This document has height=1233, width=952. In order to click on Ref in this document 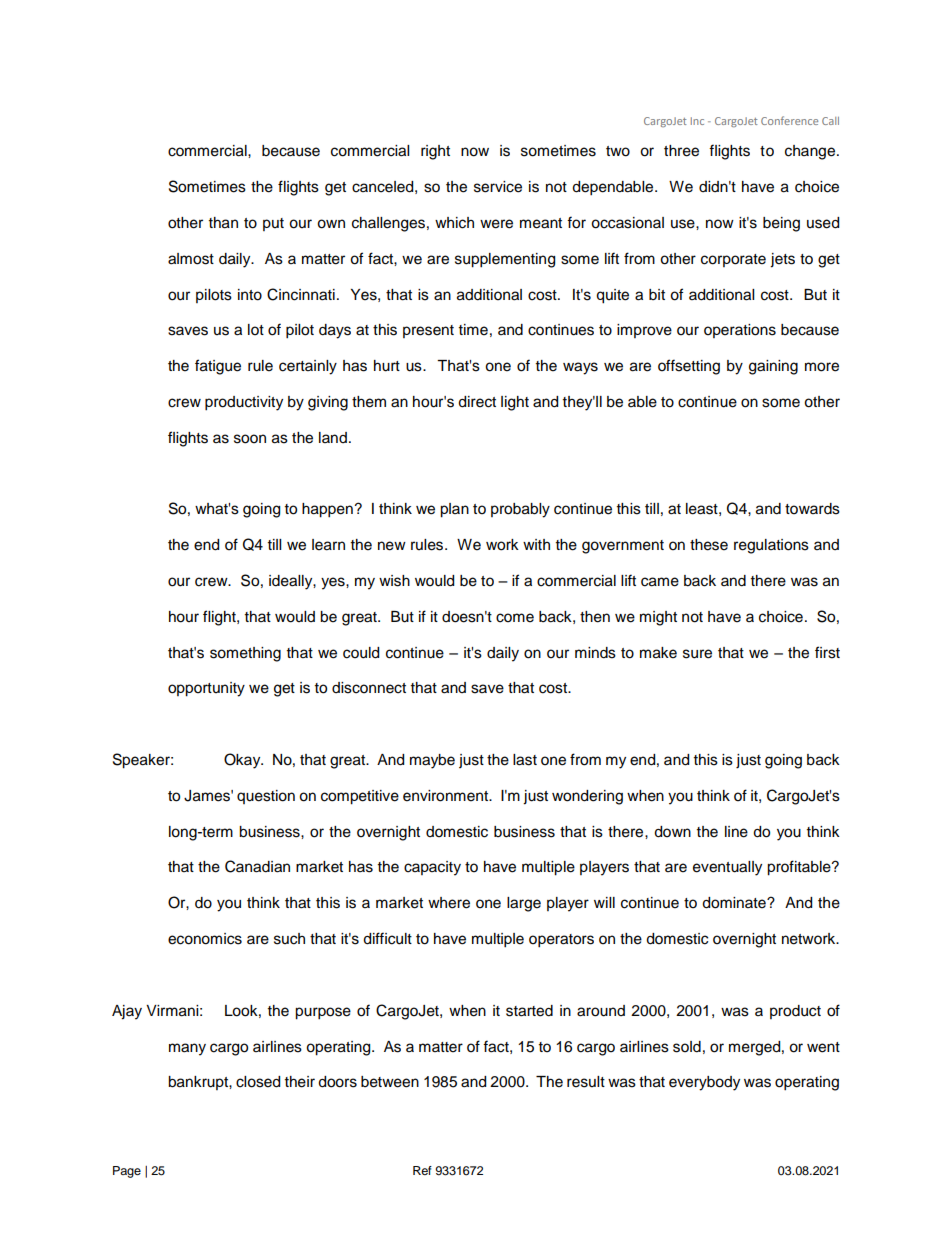, I will do `click(422, 1170)`.
